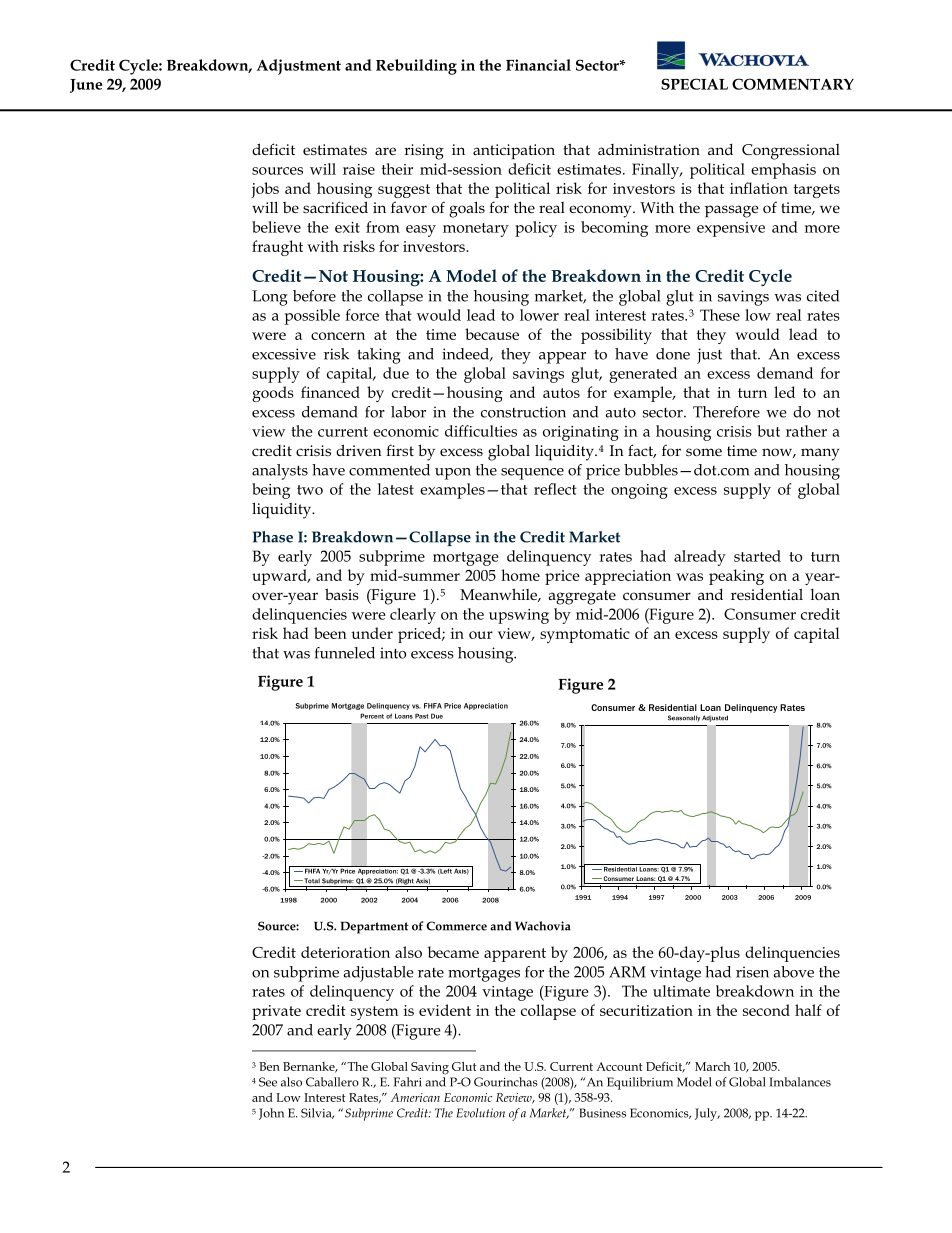  Describe the element at coordinates (712, 1066) in the screenshot. I see `March` at that location.
